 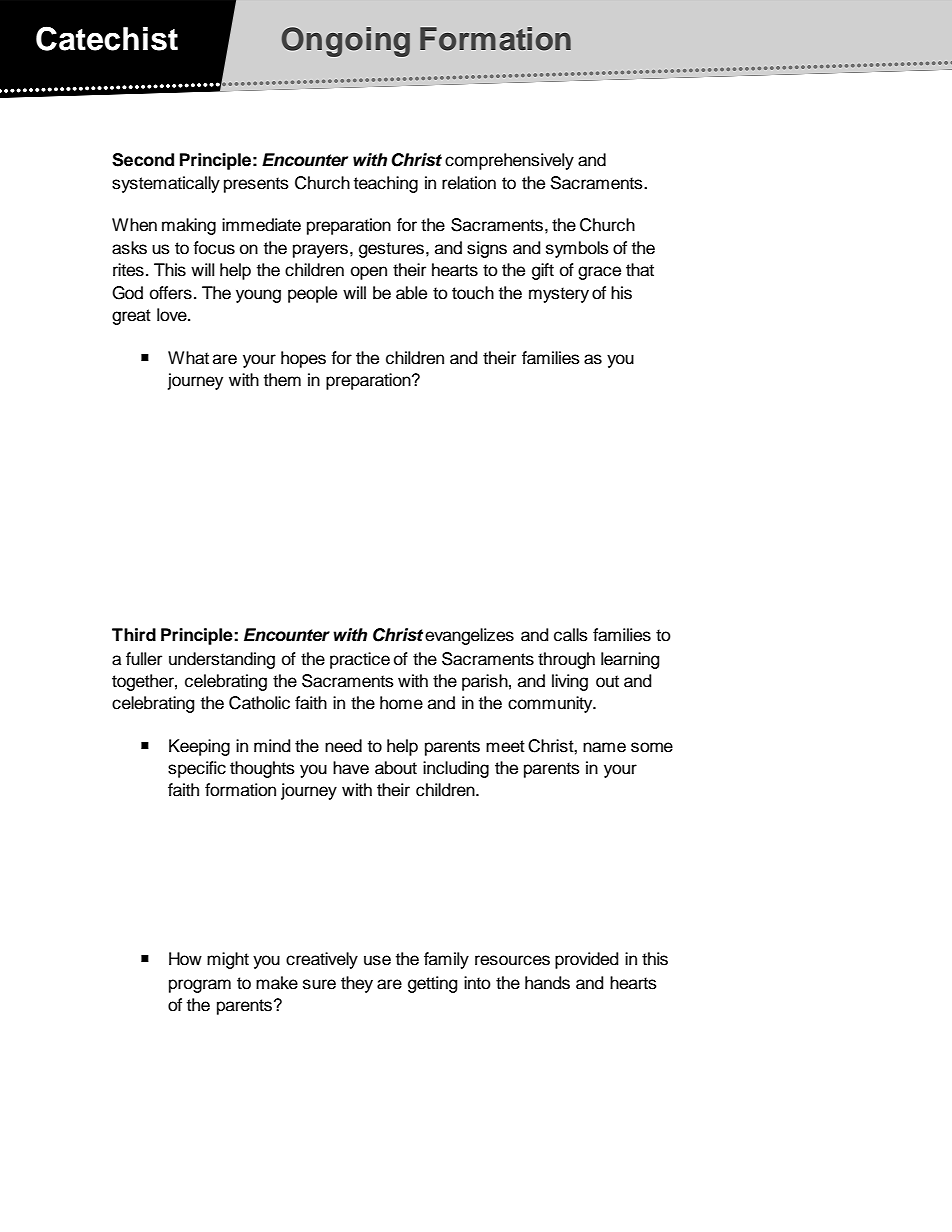 I want to click on understanding, so click(x=222, y=660).
